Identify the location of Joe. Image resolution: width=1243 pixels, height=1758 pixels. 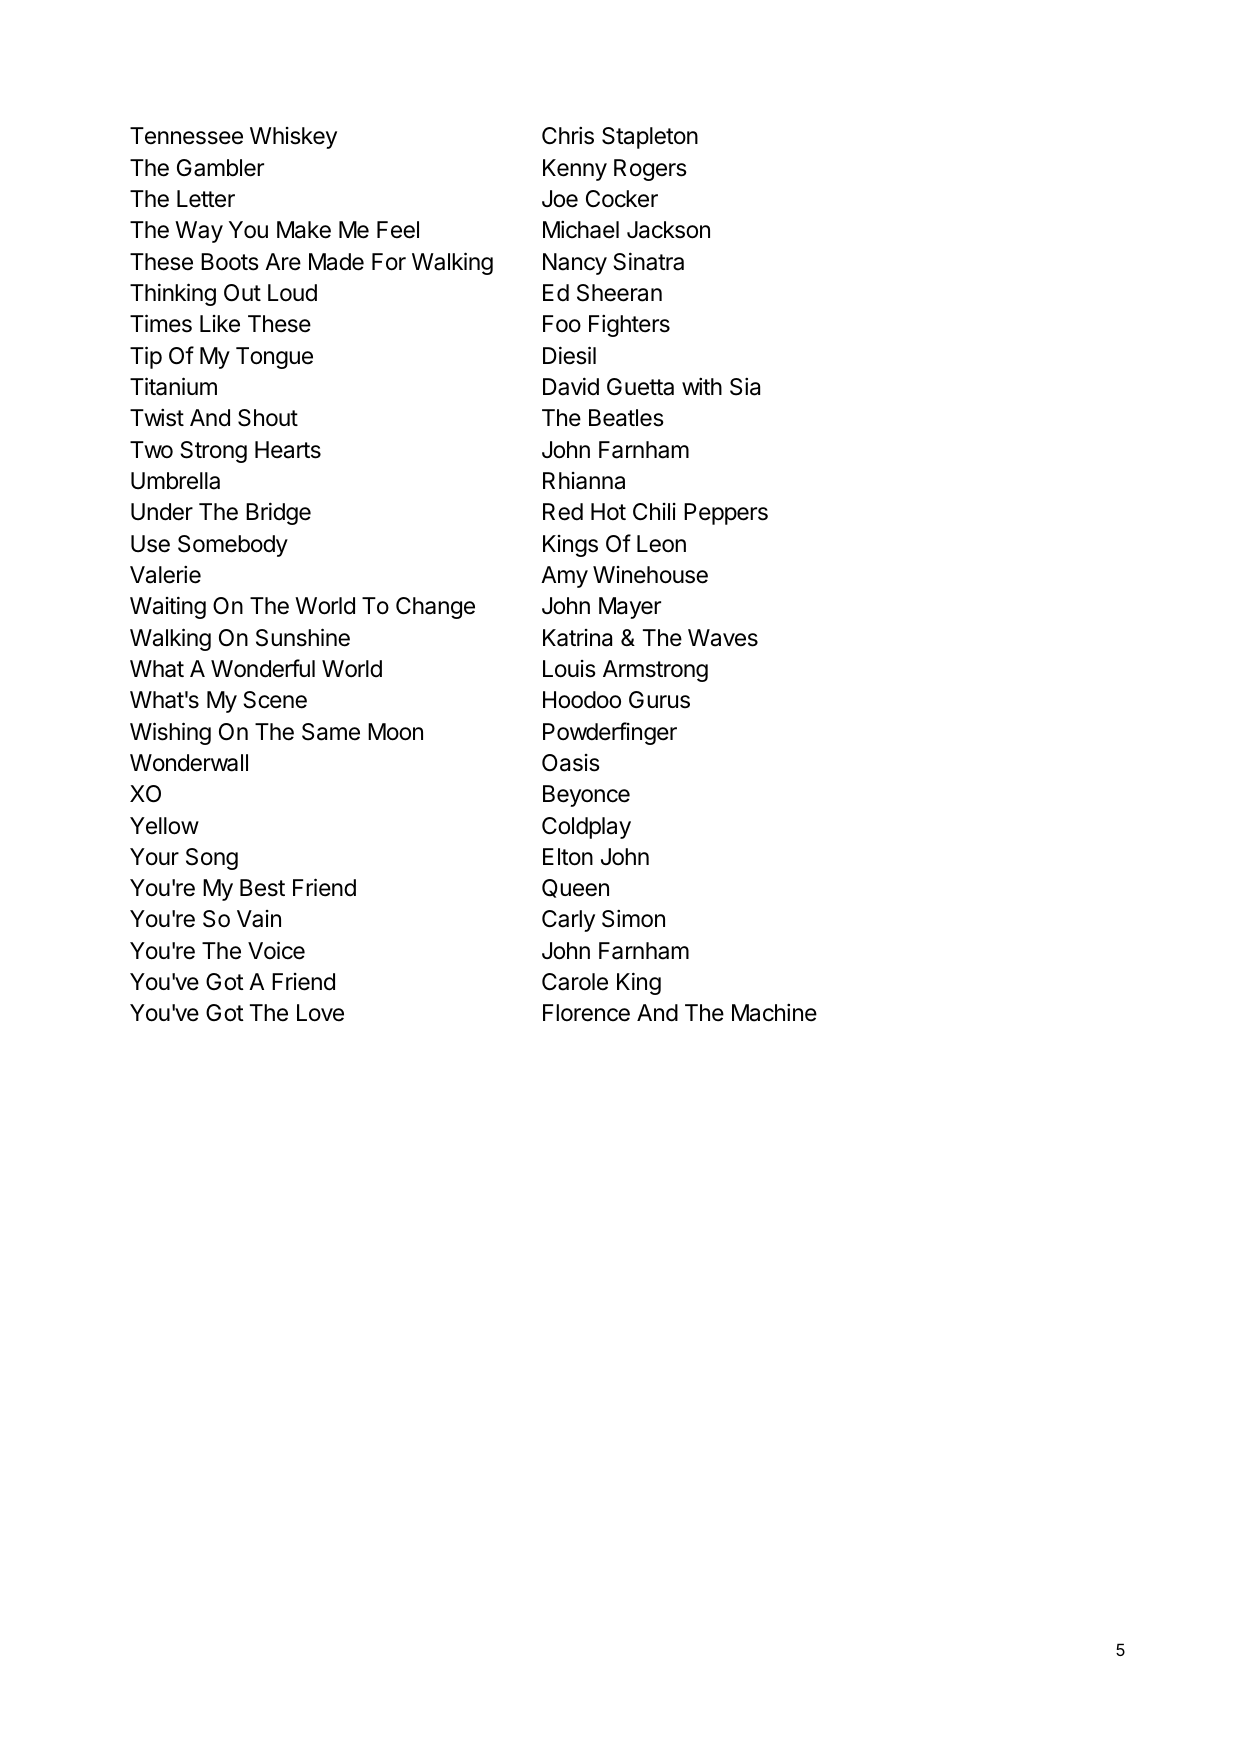
(560, 199).
